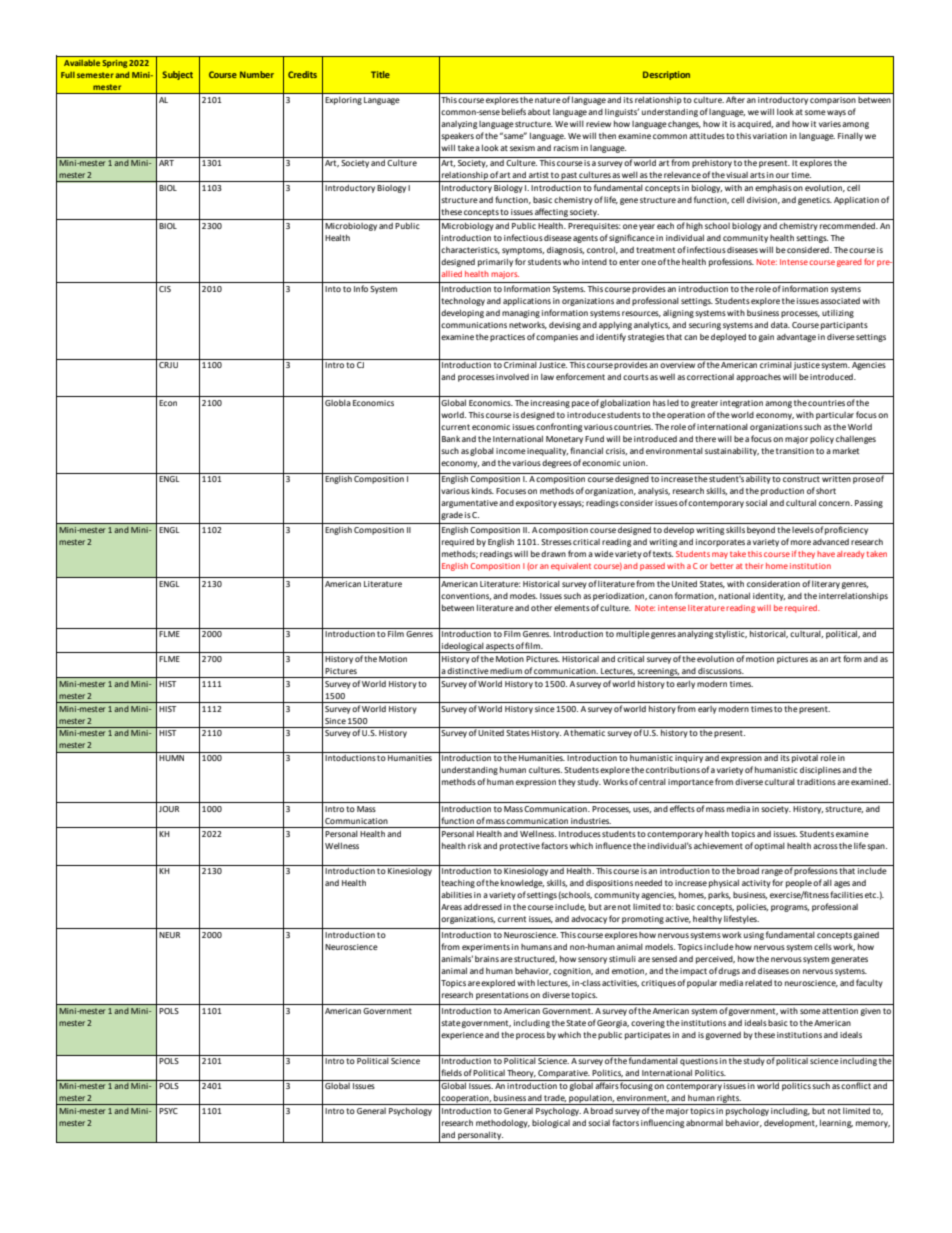 The image size is (952, 1233). Describe the element at coordinates (523, 595) in the document. I see `modes` at that location.
